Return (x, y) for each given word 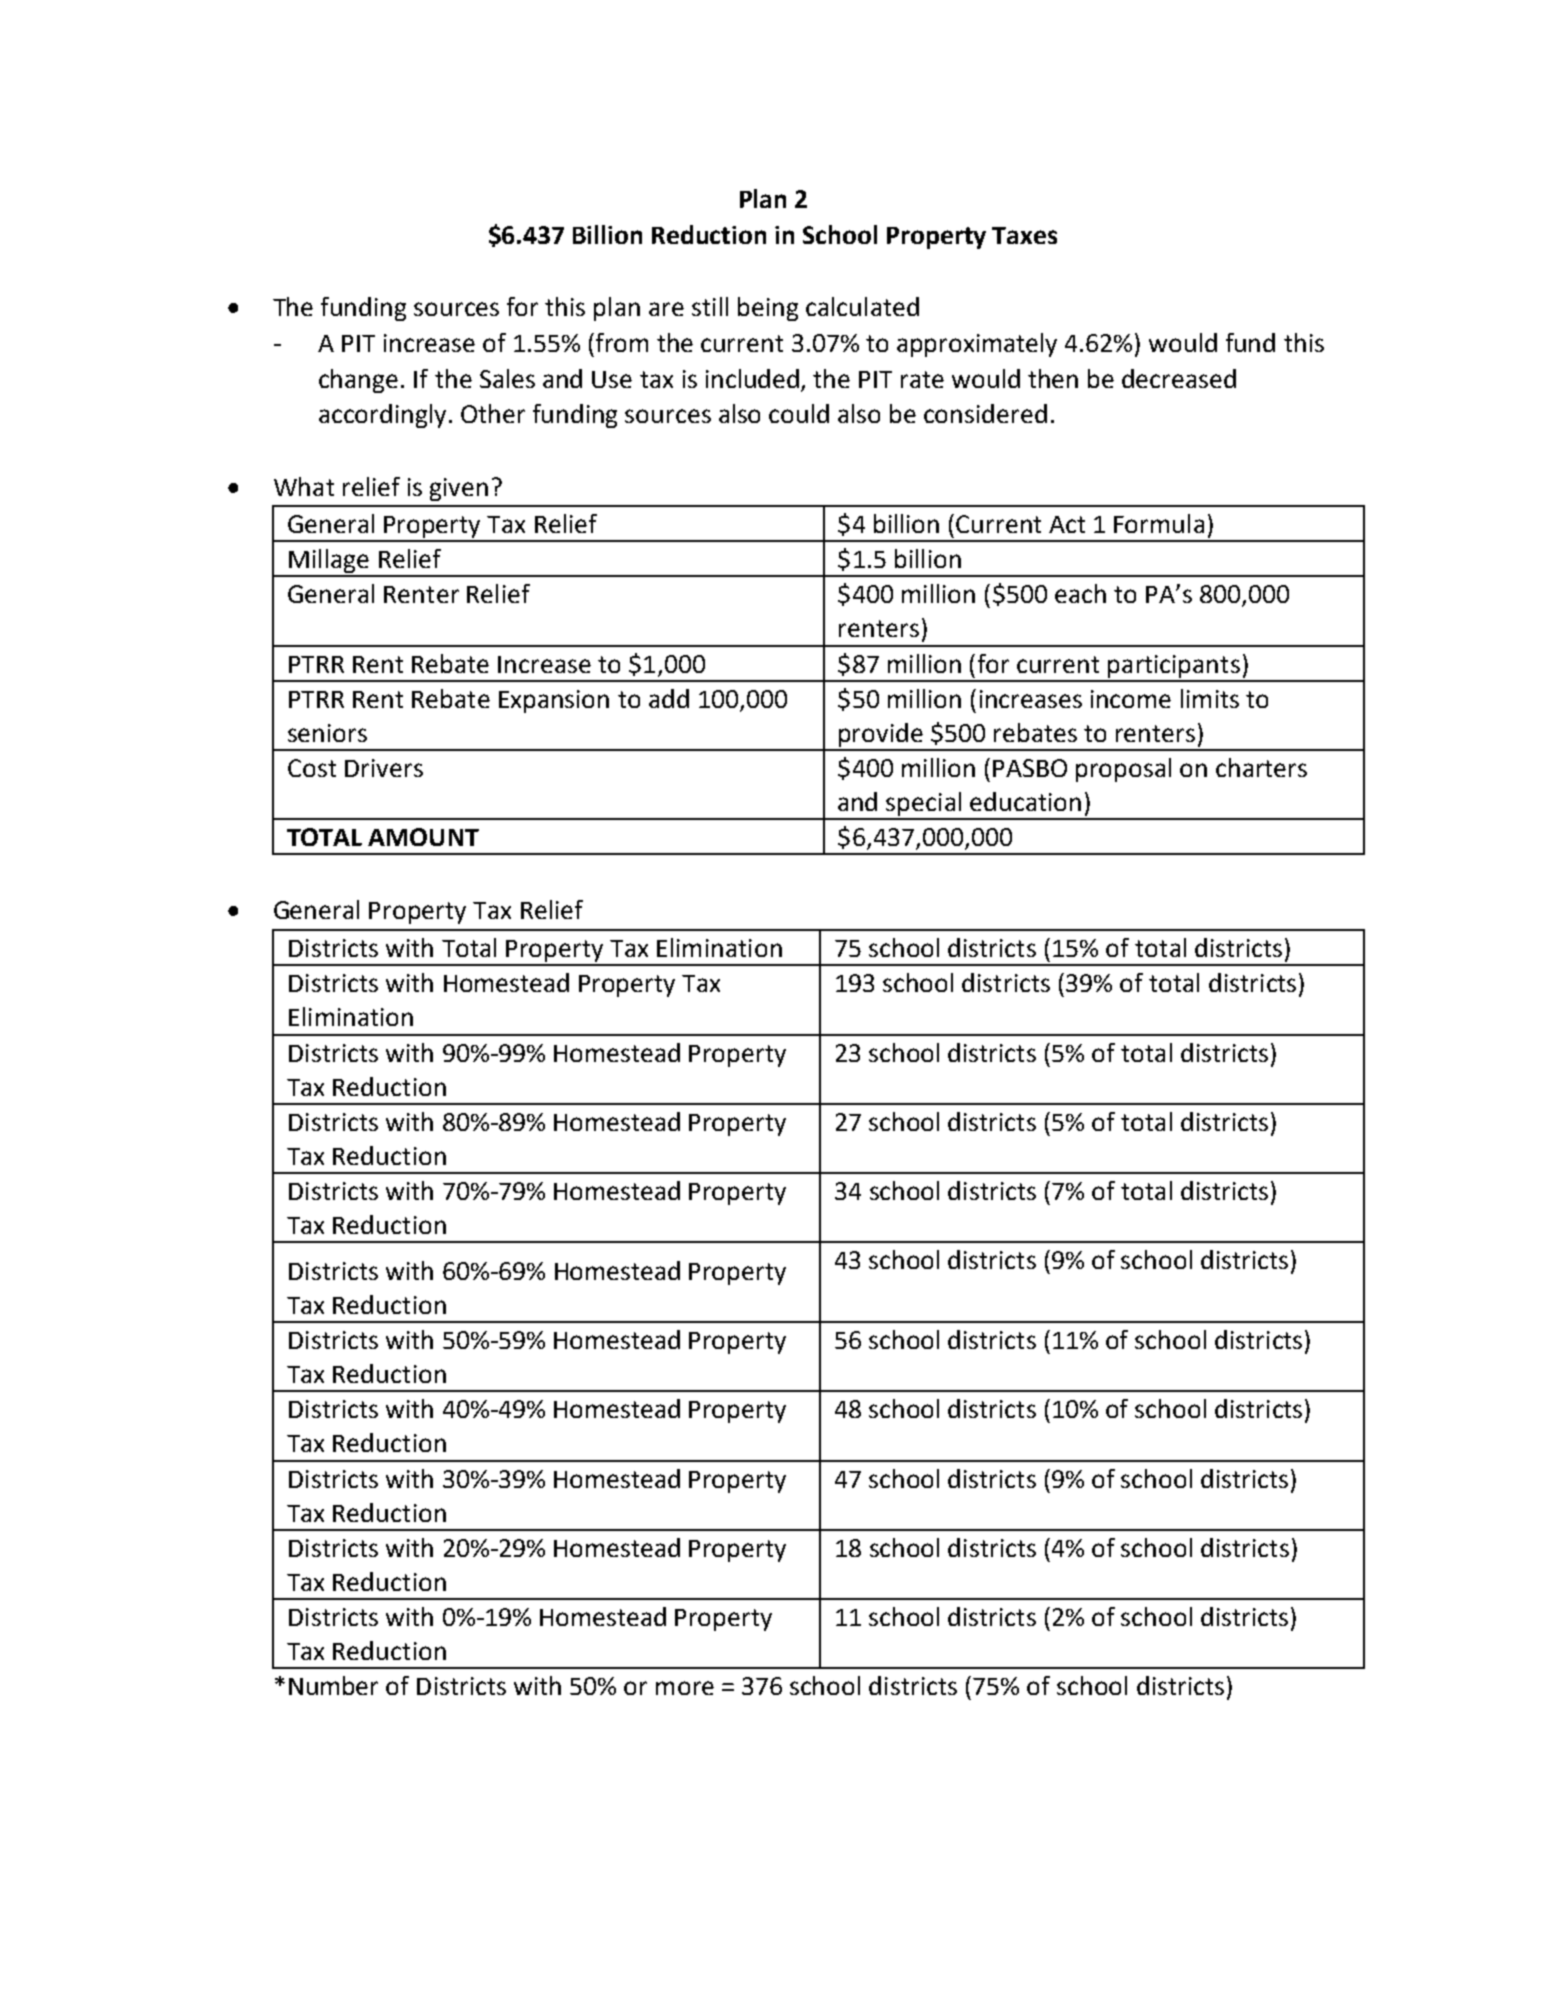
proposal (1123, 770)
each (1080, 593)
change (358, 381)
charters (1261, 767)
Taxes (1024, 235)
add (669, 698)
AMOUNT (423, 837)
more (685, 1688)
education (1025, 801)
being (768, 309)
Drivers (384, 768)
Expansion (554, 701)
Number (333, 1685)
